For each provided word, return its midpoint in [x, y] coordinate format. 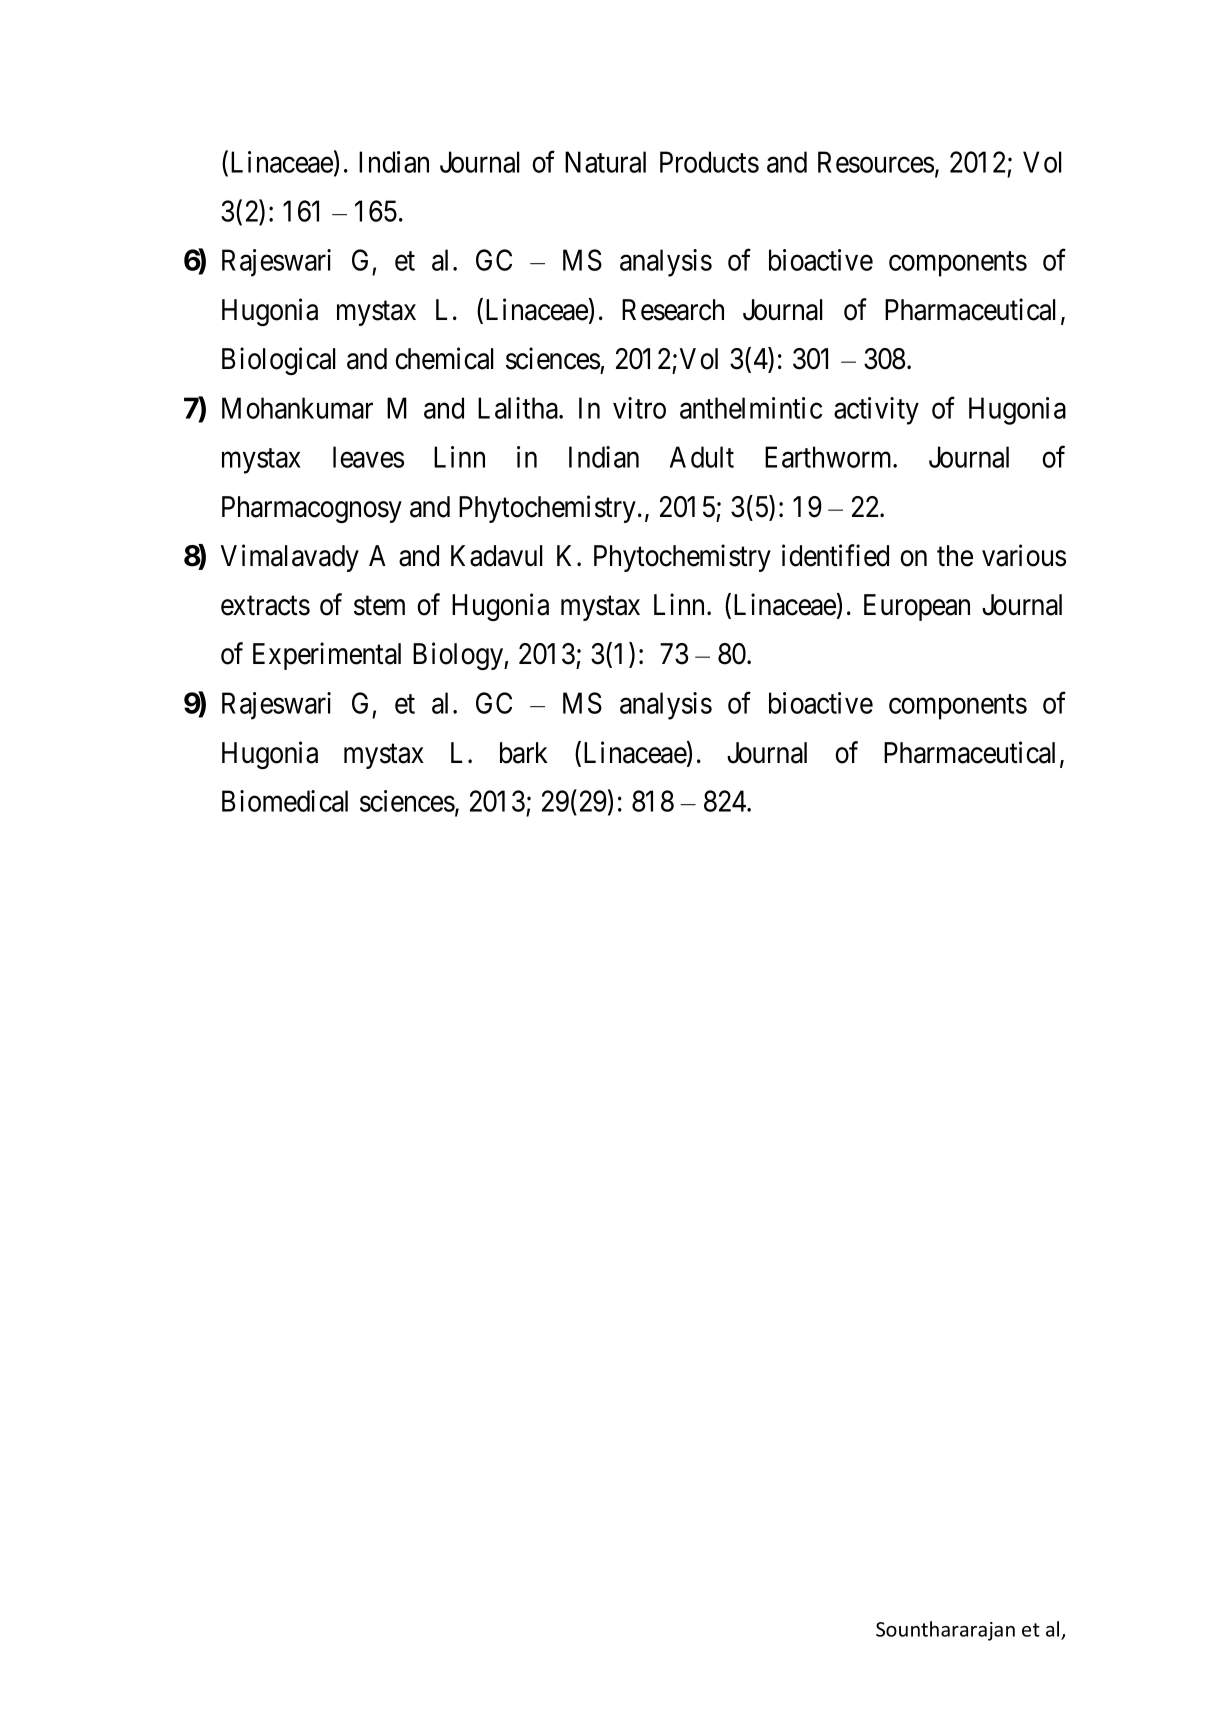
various [1024, 555]
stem [379, 606]
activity [876, 411]
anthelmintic [751, 408]
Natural [605, 162]
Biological [279, 361]
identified [835, 555]
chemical [444, 358]
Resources [876, 162]
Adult [702, 457]
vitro [639, 408]
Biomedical [285, 801]
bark [524, 753]
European [917, 607]
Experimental [327, 656]
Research [673, 310]
